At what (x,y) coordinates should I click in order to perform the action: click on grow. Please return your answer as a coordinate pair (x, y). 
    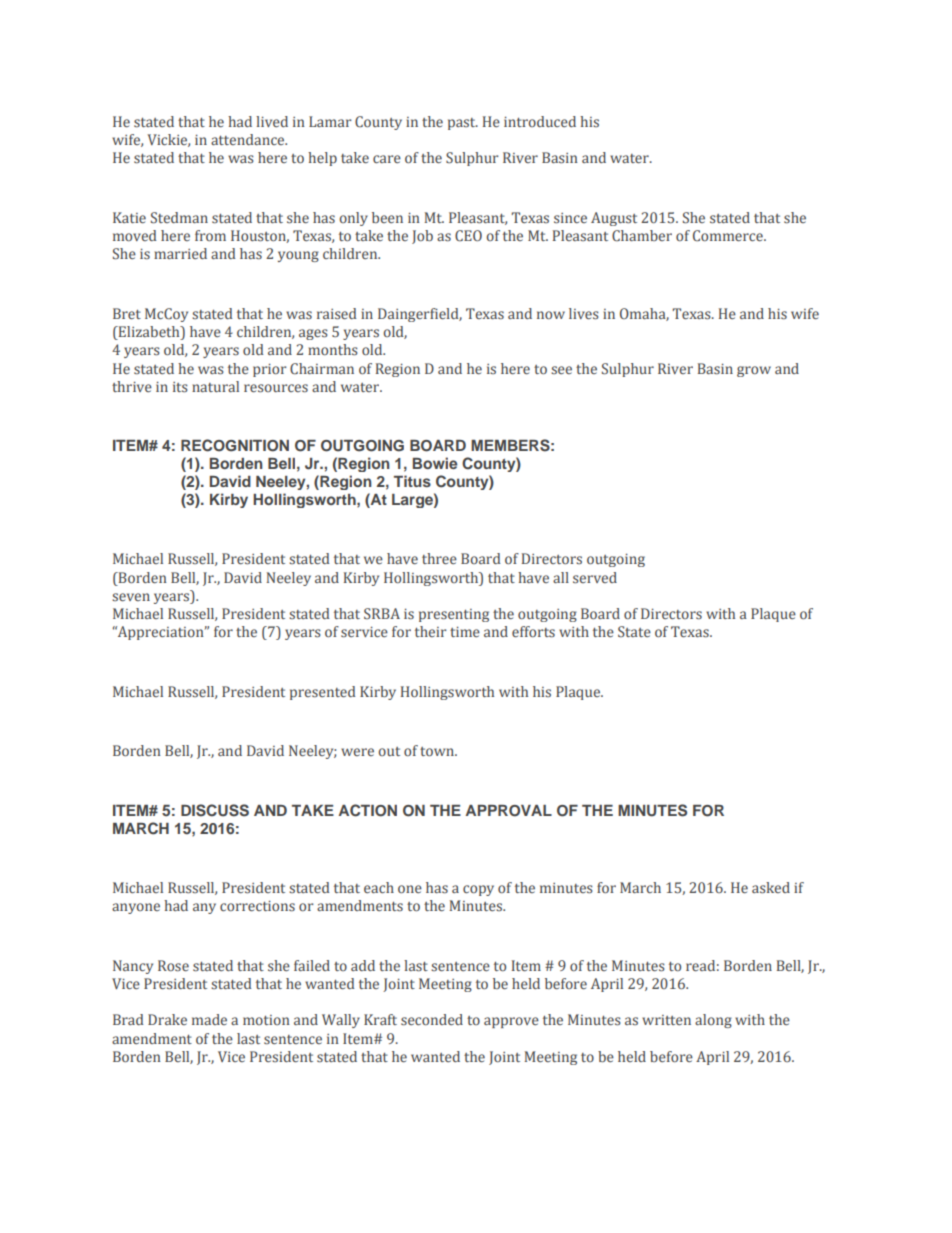
    Looking at the image, I should click on (754, 371).
